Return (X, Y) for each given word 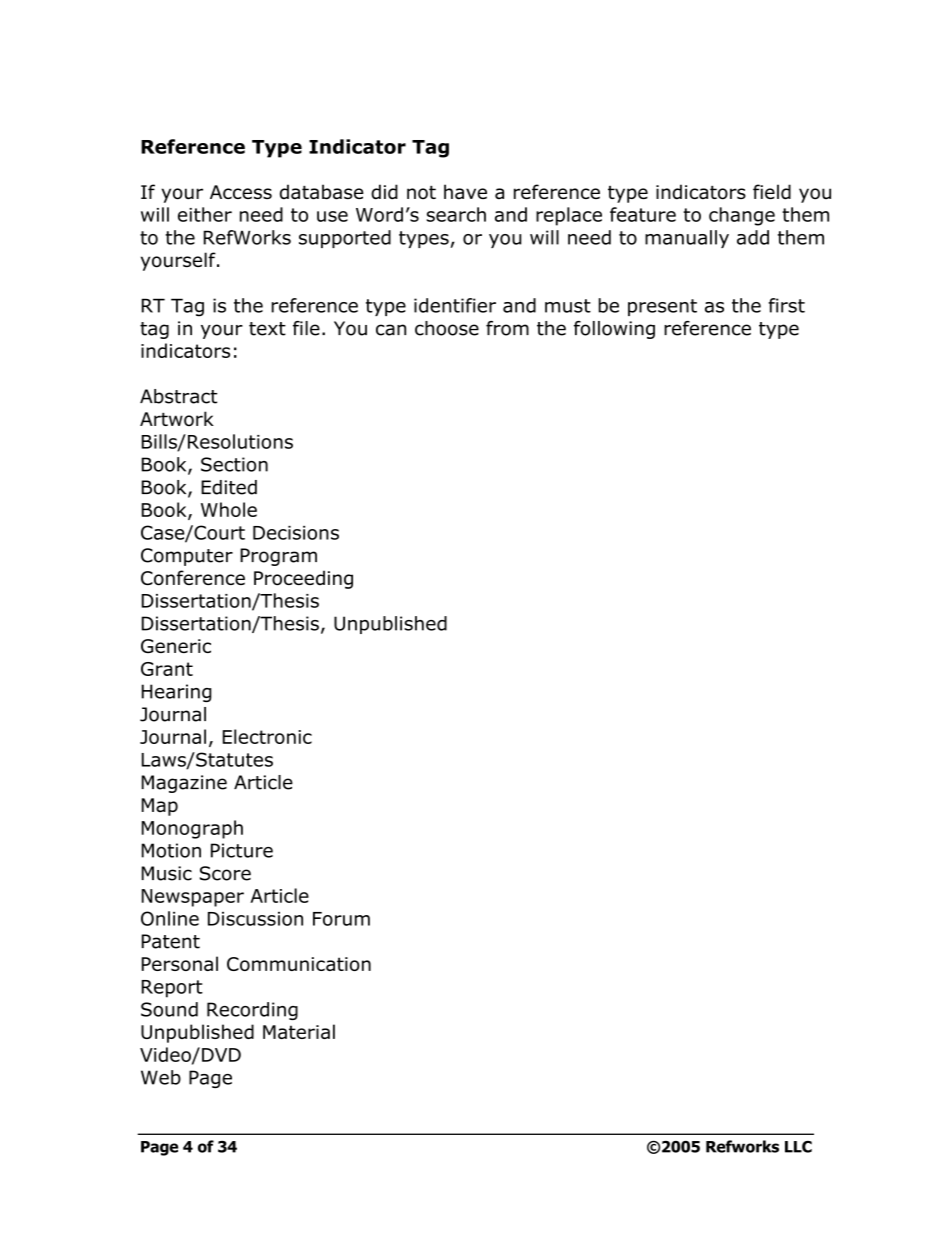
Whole (229, 509)
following (614, 330)
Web (161, 1077)
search (456, 214)
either (205, 214)
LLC (798, 1147)
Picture (242, 850)
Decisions (296, 533)
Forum (341, 919)
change (742, 216)
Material (299, 1031)
